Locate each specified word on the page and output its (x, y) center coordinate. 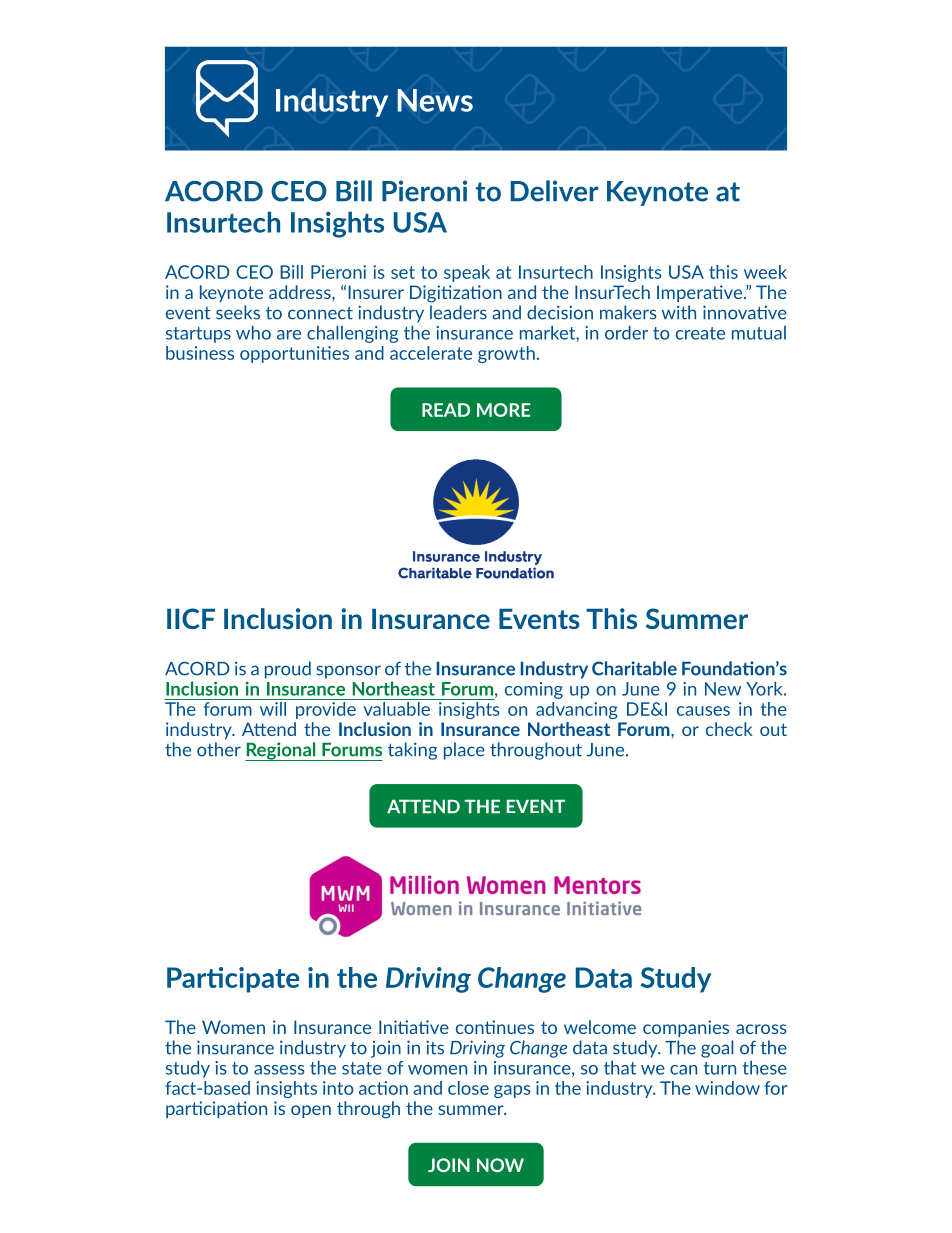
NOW (500, 1165)
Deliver (555, 191)
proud (288, 670)
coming (534, 690)
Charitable (634, 668)
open (311, 1111)
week (765, 272)
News (435, 100)
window (727, 1088)
